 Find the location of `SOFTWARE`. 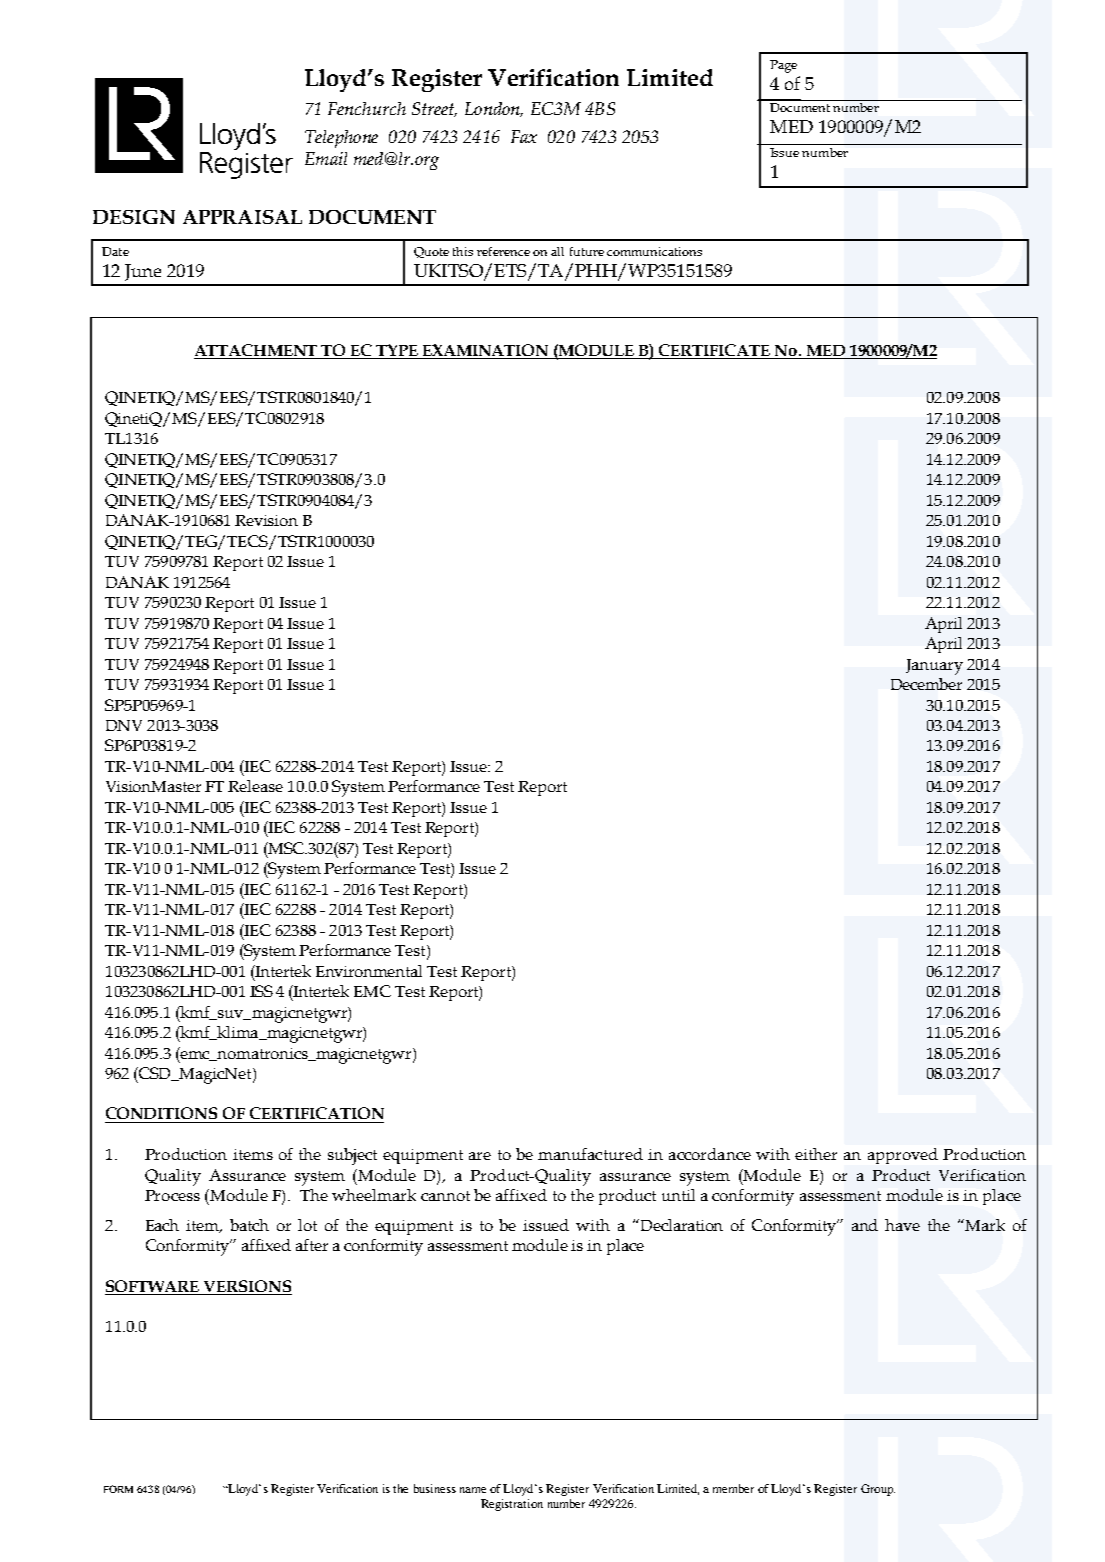

SOFTWARE is located at coordinates (152, 1286).
